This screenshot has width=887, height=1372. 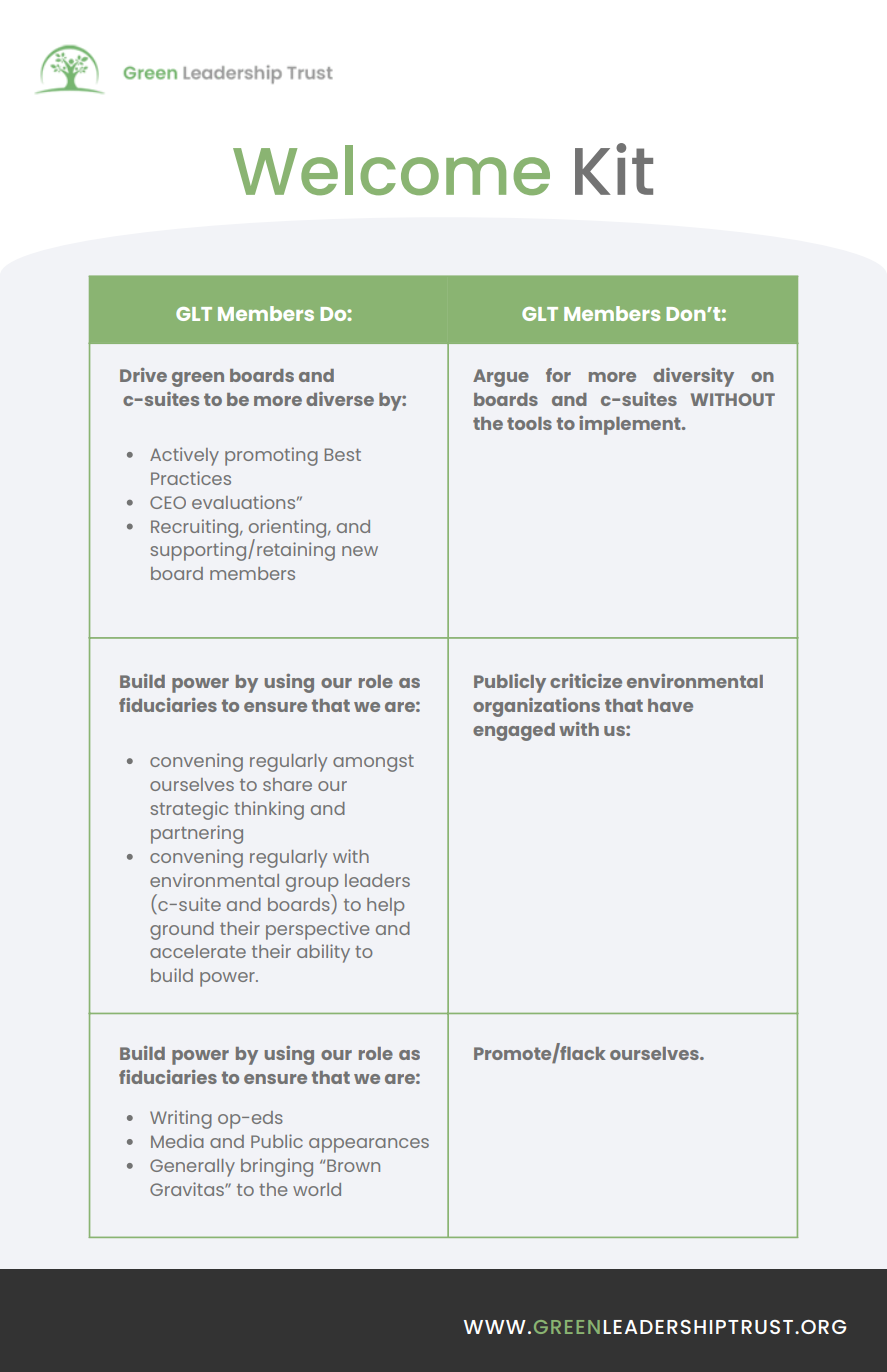 I want to click on criticize, so click(x=586, y=681).
